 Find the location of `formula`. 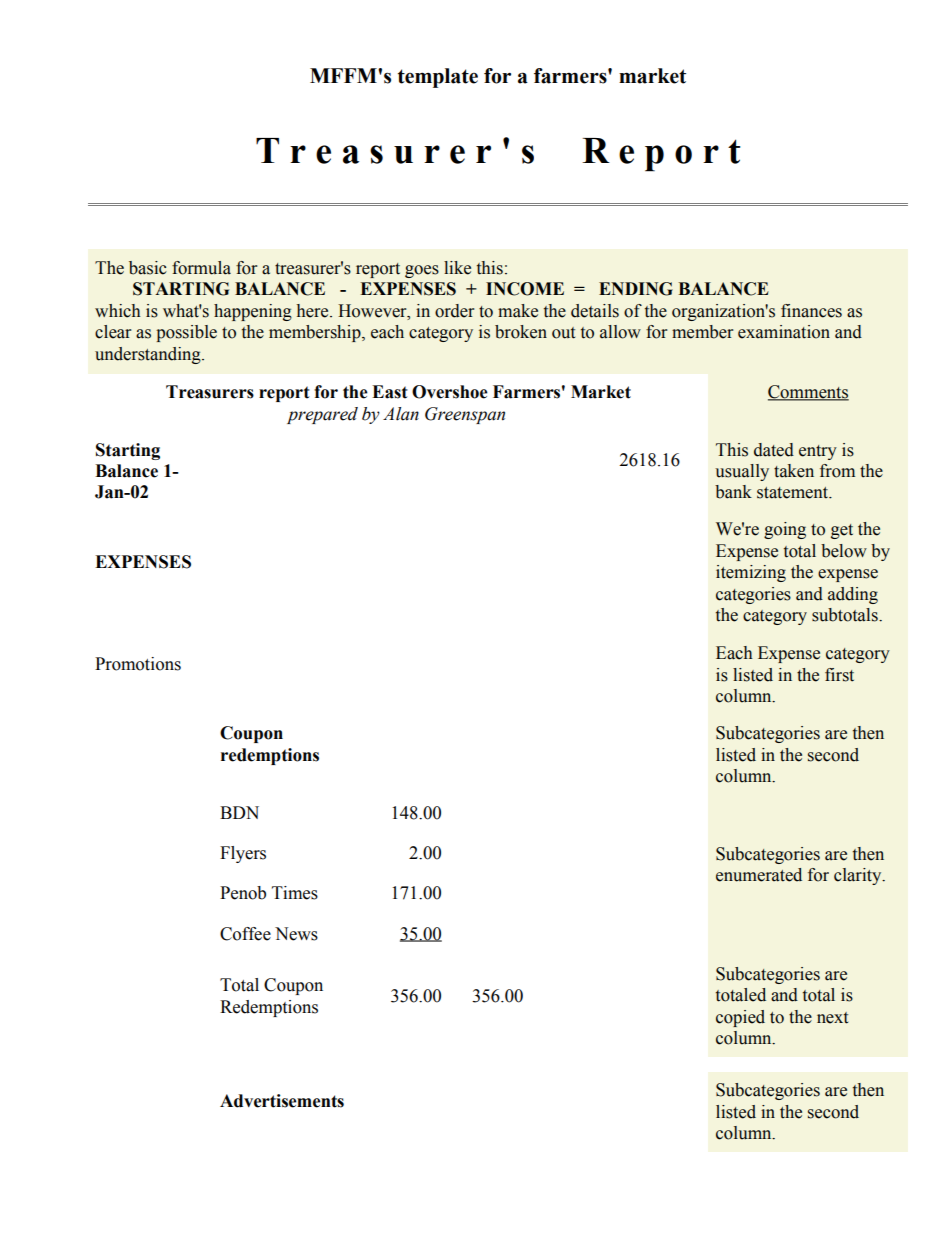

formula is located at coordinates (201, 268).
